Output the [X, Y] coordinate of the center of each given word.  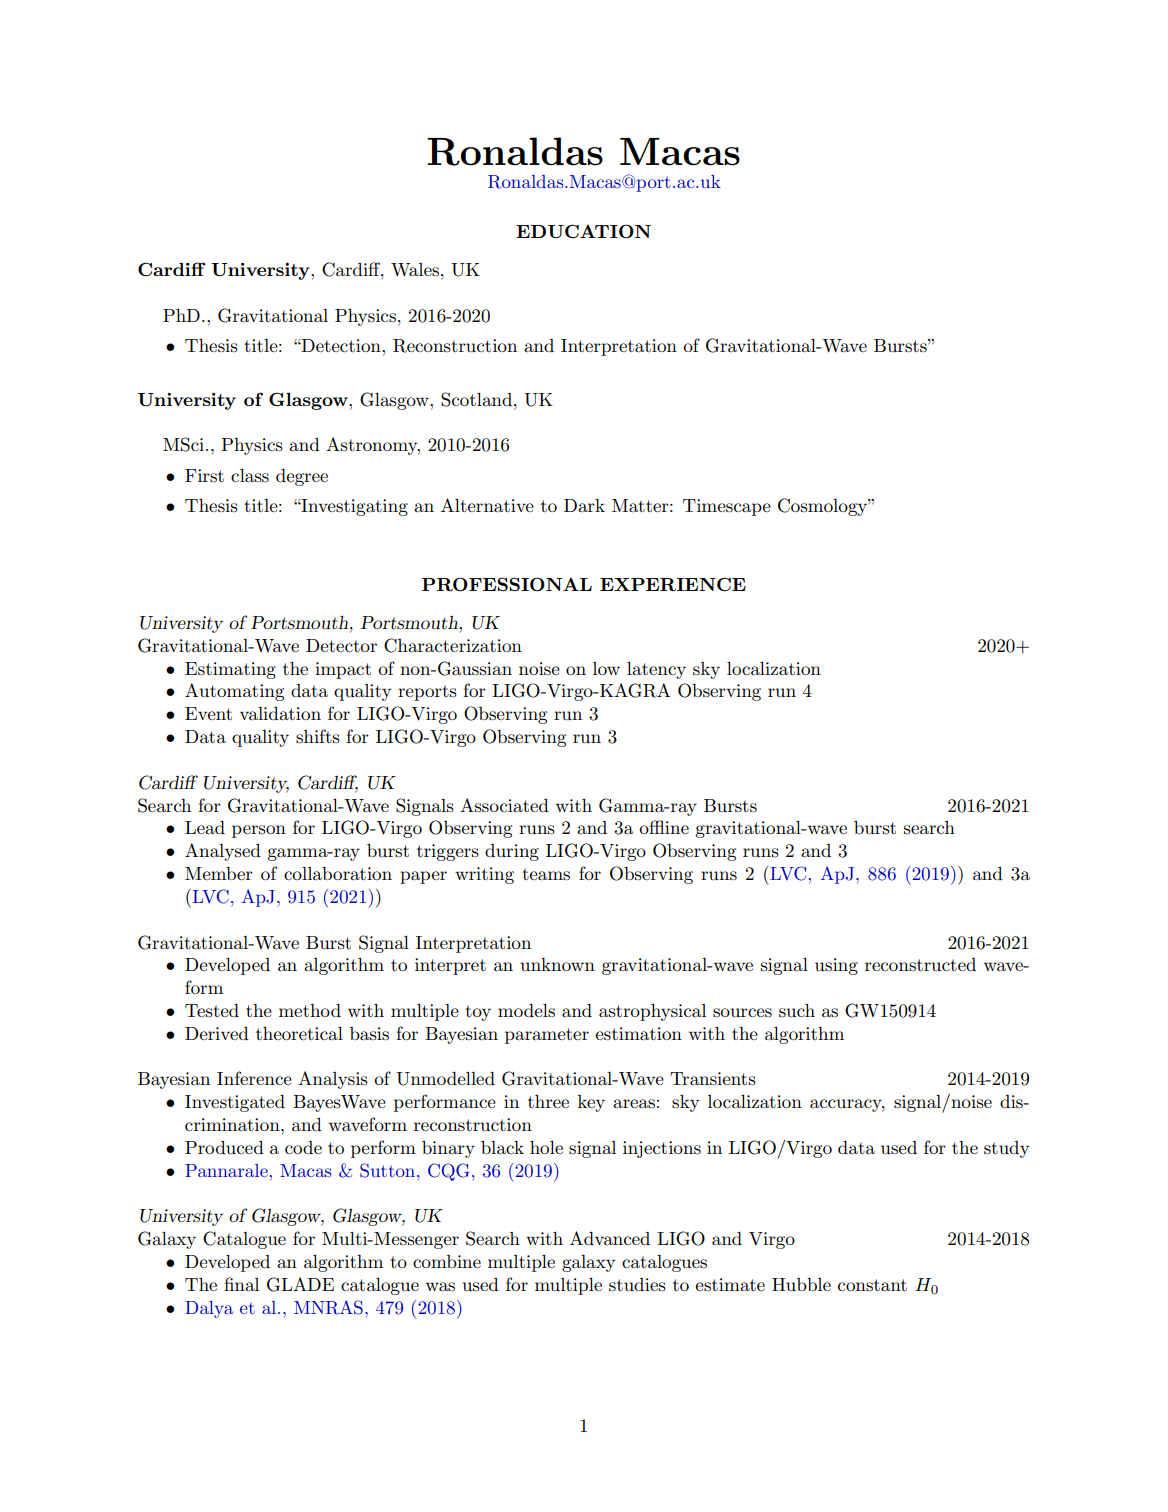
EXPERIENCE [673, 584]
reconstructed [920, 965]
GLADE [300, 1284]
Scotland [478, 399]
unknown [558, 964]
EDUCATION [583, 231]
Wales [415, 270]
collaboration [338, 873]
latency [656, 670]
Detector [341, 645]
